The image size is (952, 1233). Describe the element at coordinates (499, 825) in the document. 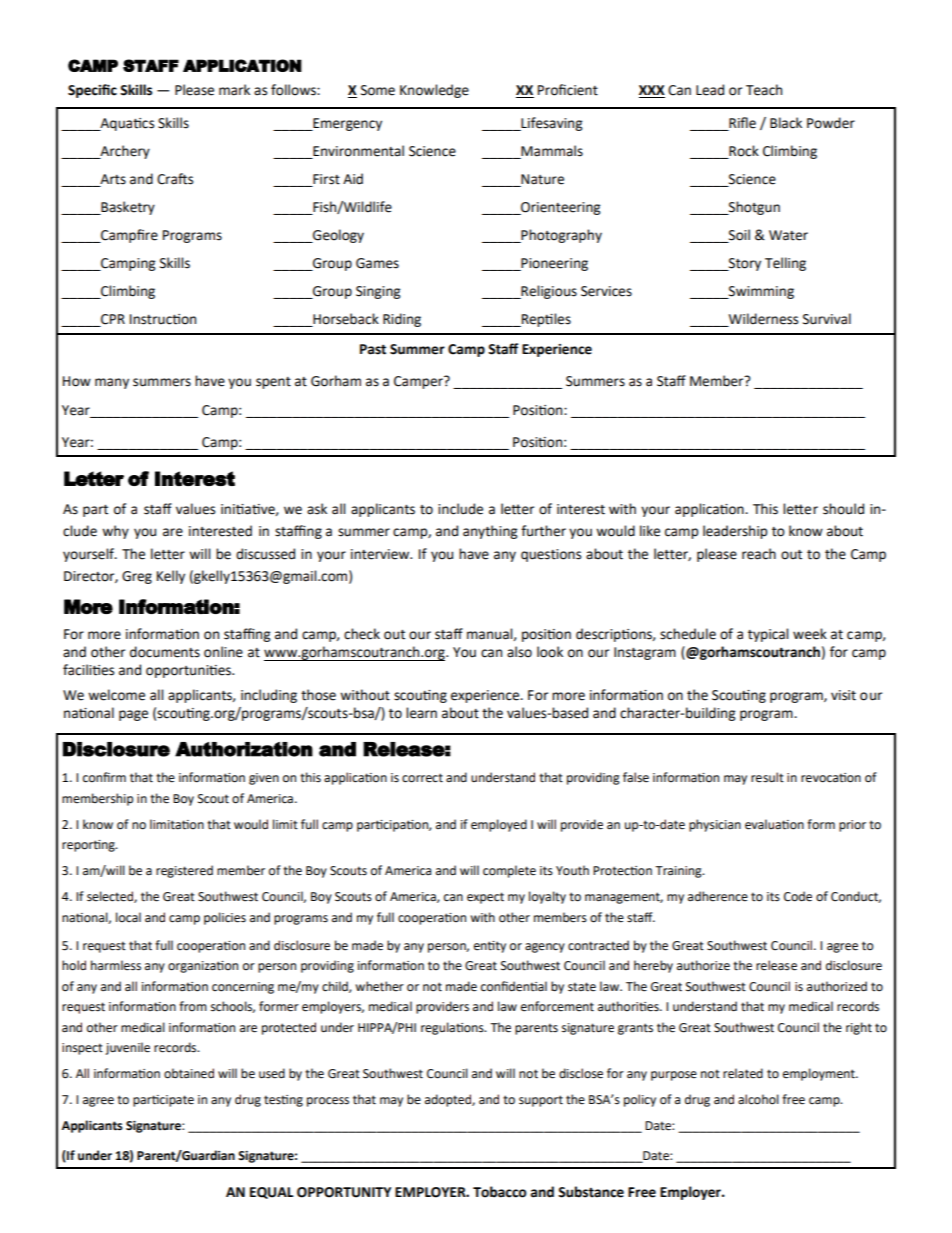

I see `employed` at that location.
